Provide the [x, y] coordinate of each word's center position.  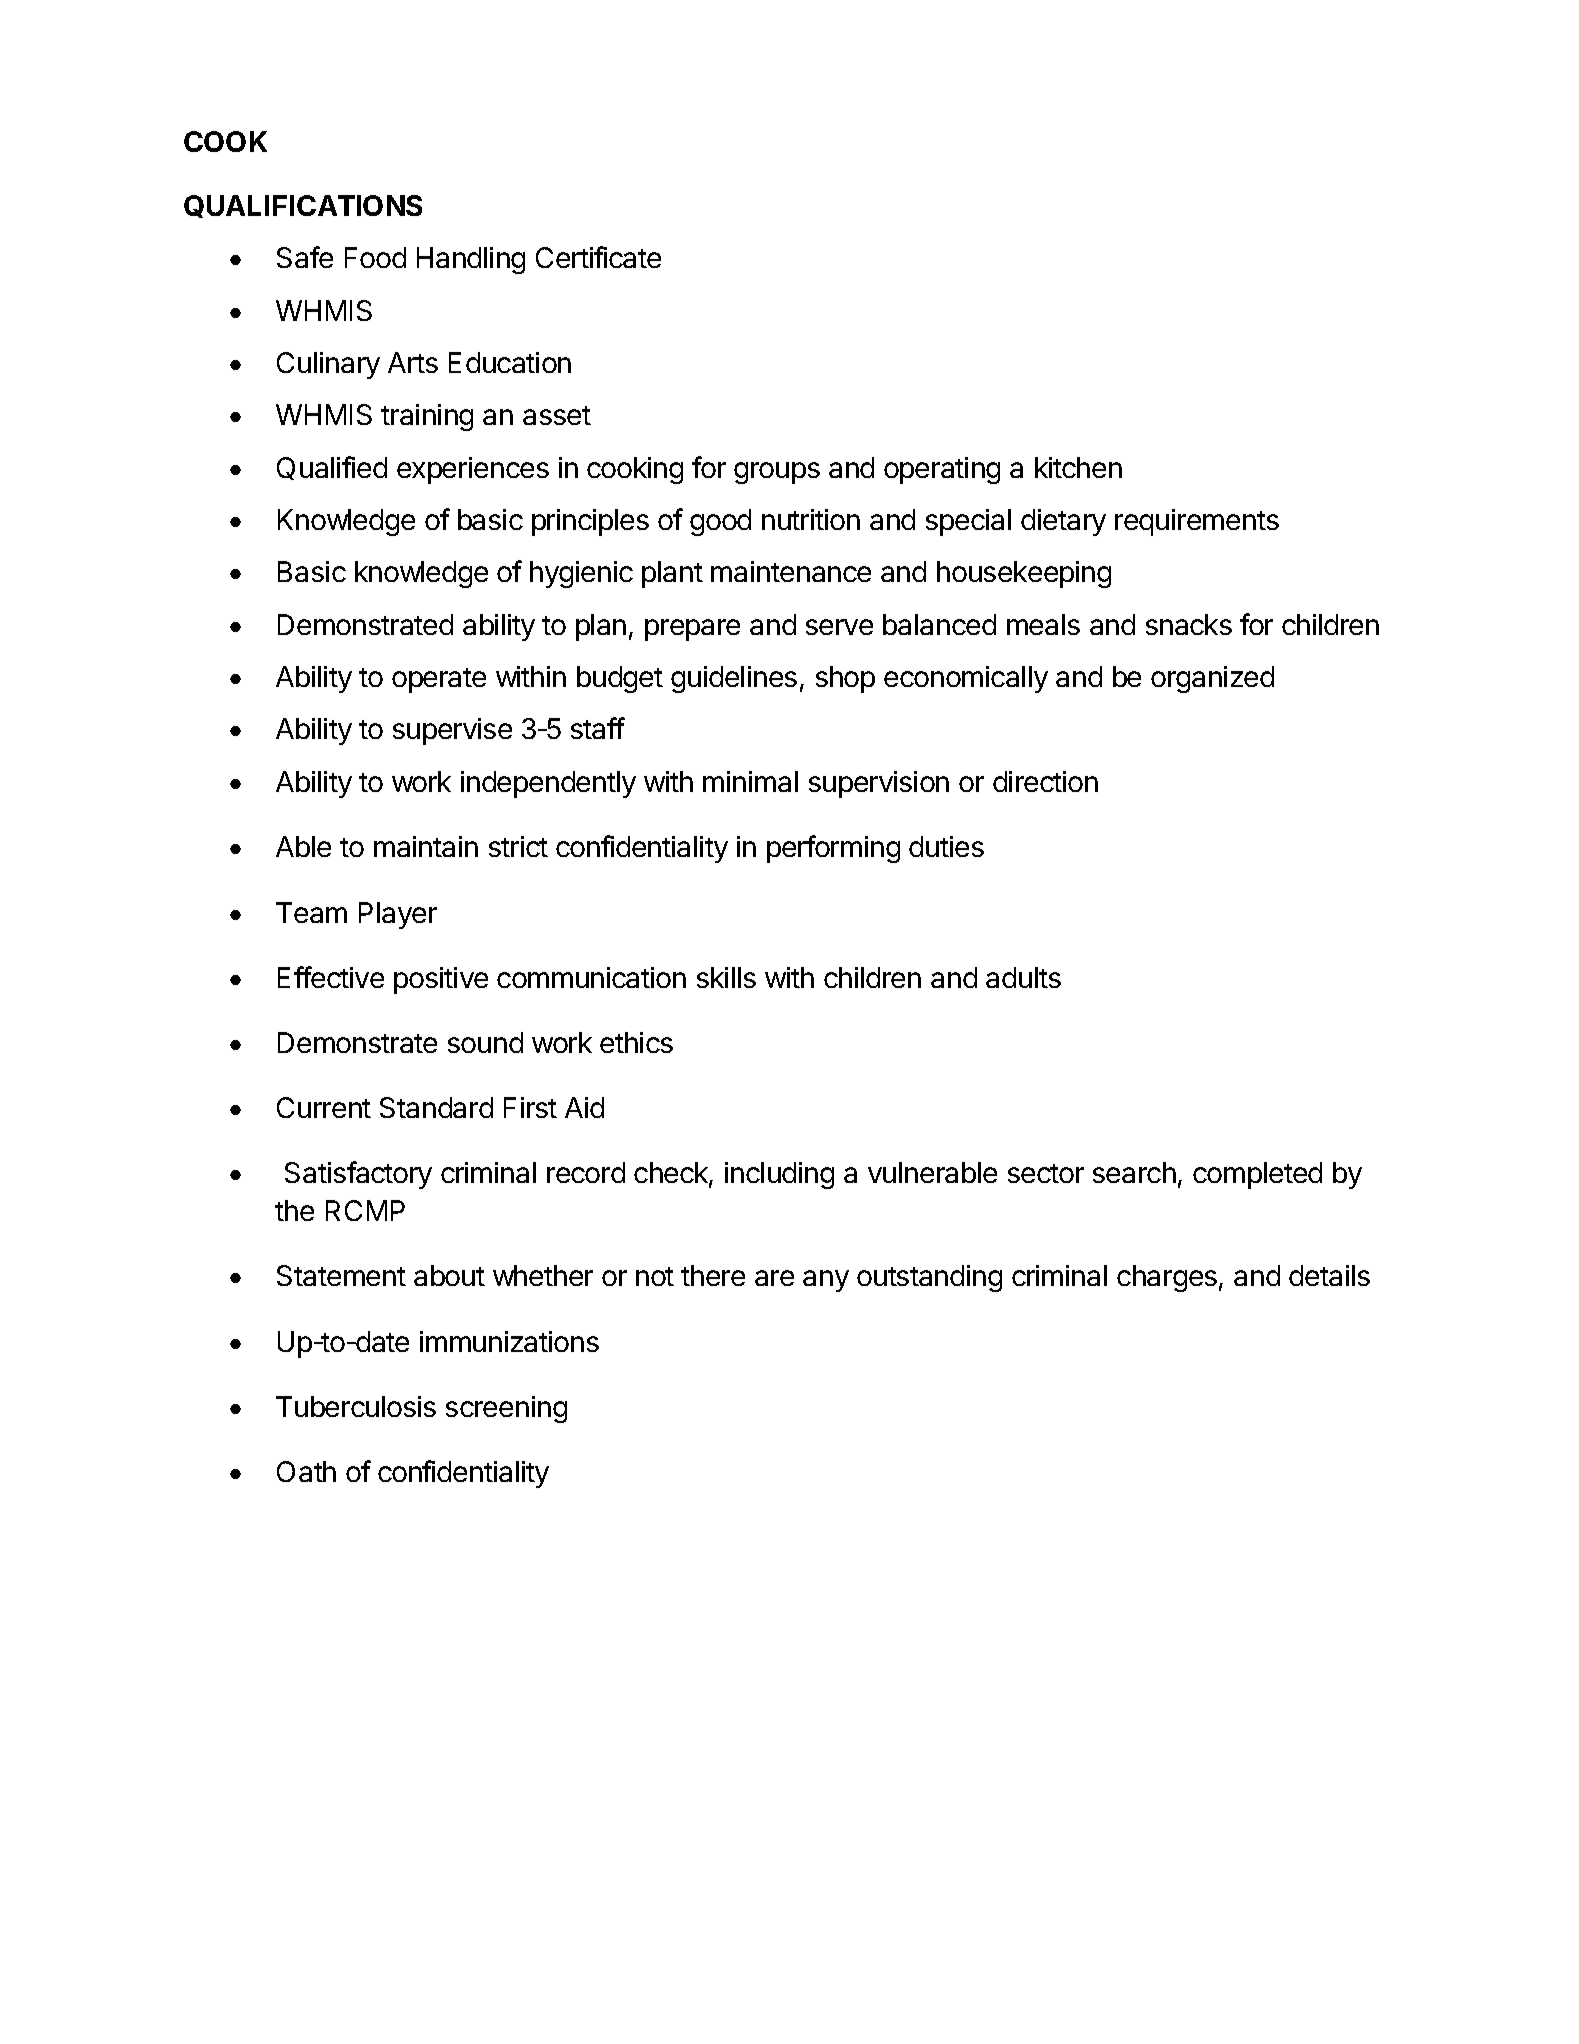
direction [1045, 781]
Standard [436, 1107]
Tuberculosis [356, 1406]
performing [833, 849]
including [779, 1175]
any [826, 1281]
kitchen [1078, 467]
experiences [473, 470]
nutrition [811, 519]
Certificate [598, 257]
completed [1257, 1175]
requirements [1197, 522]
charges [1167, 1278]
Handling [471, 260]
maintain [426, 846]
